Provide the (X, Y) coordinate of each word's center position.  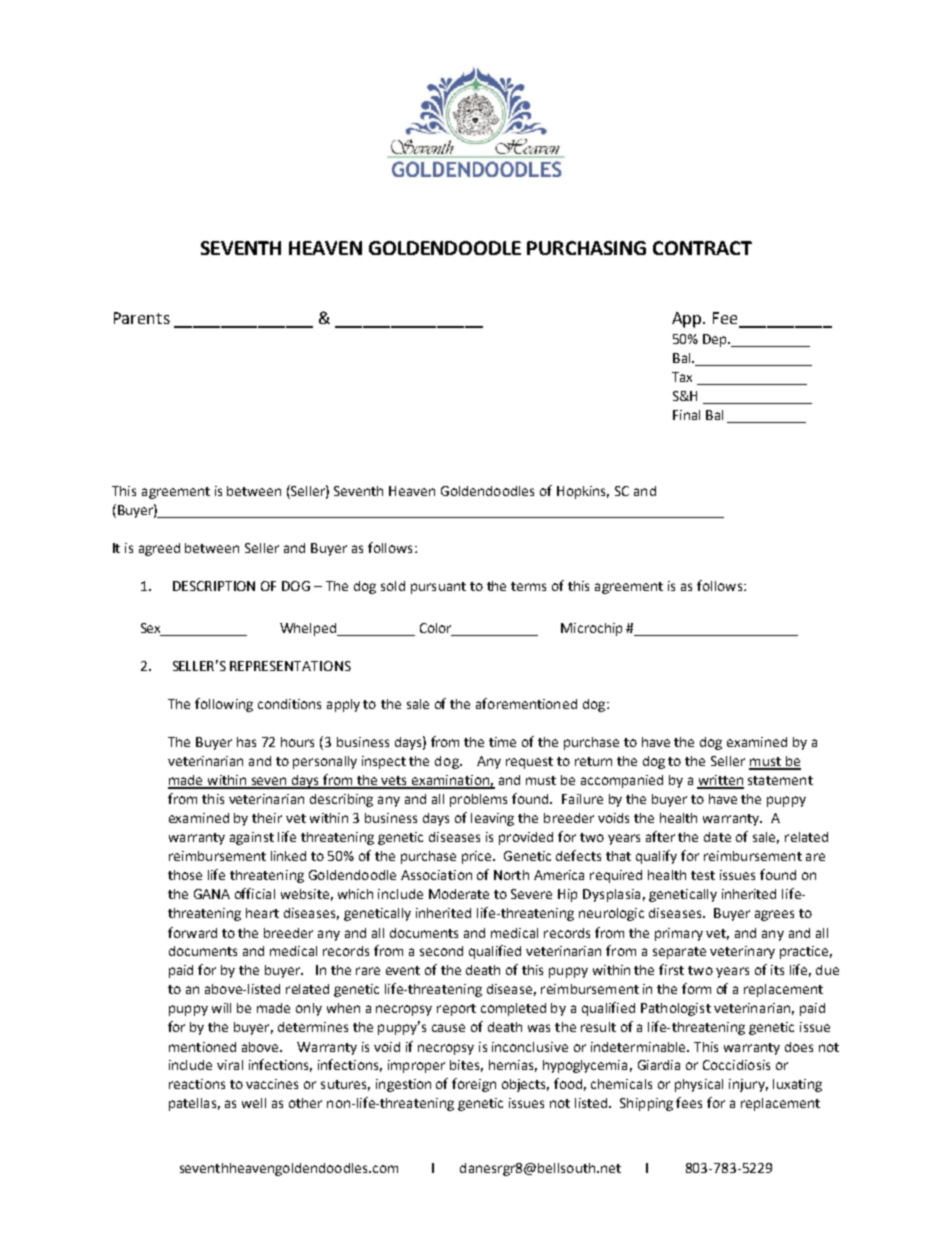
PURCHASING (586, 248)
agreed (159, 549)
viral (230, 1065)
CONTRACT (702, 248)
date (717, 837)
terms (528, 586)
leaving (492, 819)
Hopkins (583, 492)
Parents (142, 318)
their (267, 818)
